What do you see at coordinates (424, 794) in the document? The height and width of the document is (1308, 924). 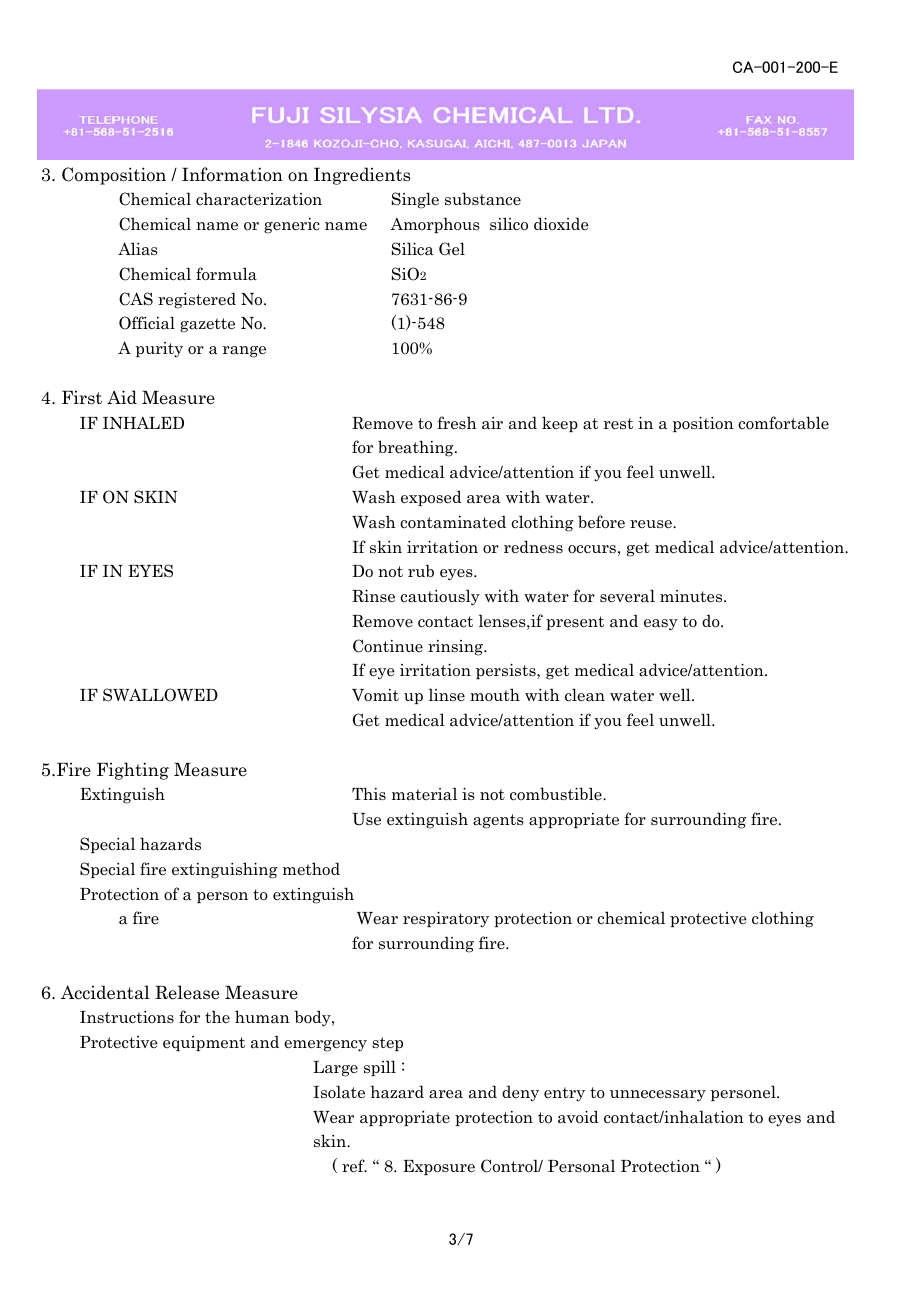 I see `material` at bounding box center [424, 794].
